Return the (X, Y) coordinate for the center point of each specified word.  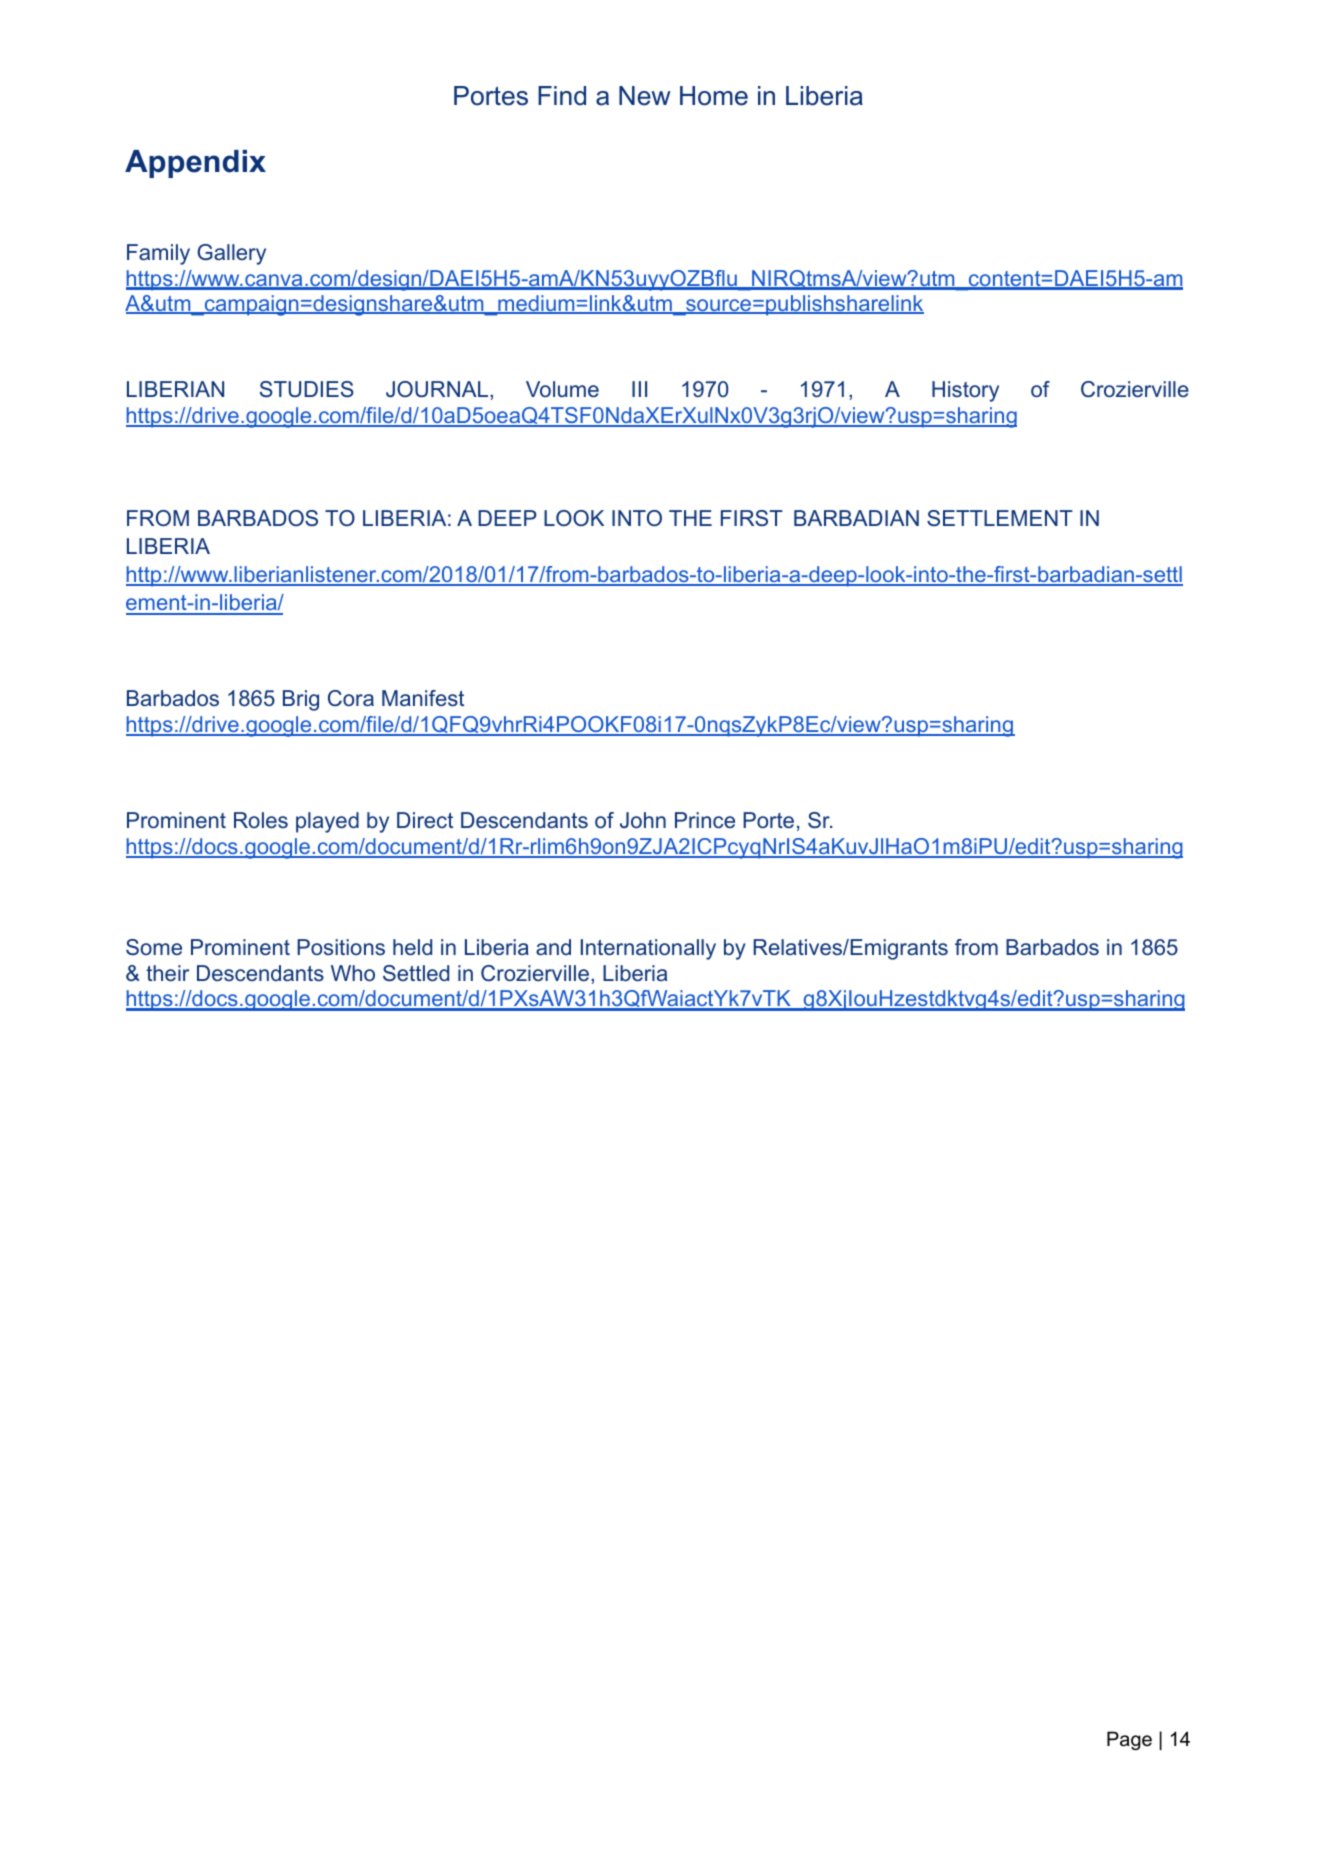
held (412, 947)
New (645, 96)
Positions (341, 947)
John (643, 820)
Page (1129, 1740)
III (639, 389)
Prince (705, 820)
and (553, 947)
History (965, 391)
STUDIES (307, 389)
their (167, 973)
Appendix (195, 164)
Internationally (648, 949)
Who (353, 973)
